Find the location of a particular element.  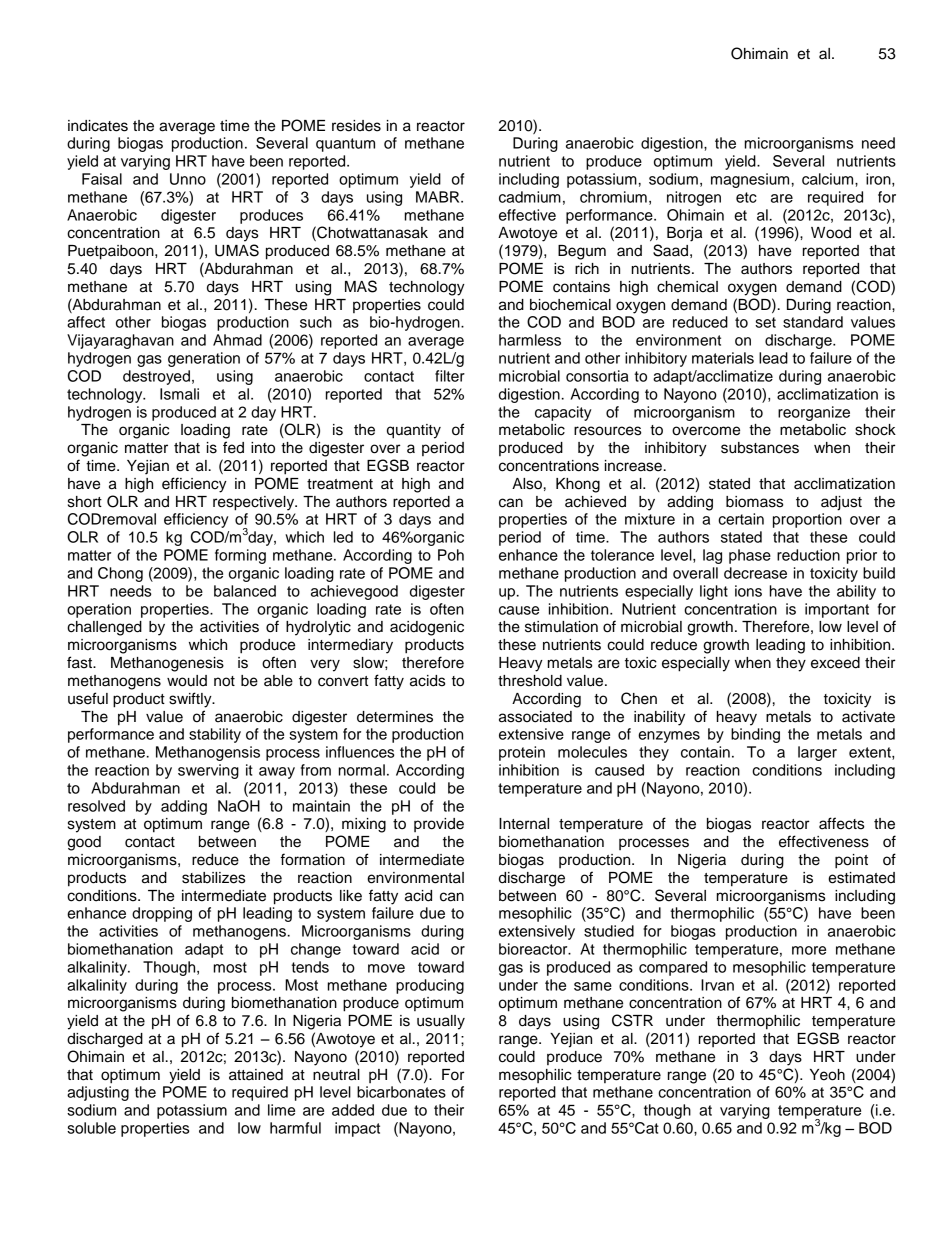

Yeoh is located at coordinates (827, 1075).
